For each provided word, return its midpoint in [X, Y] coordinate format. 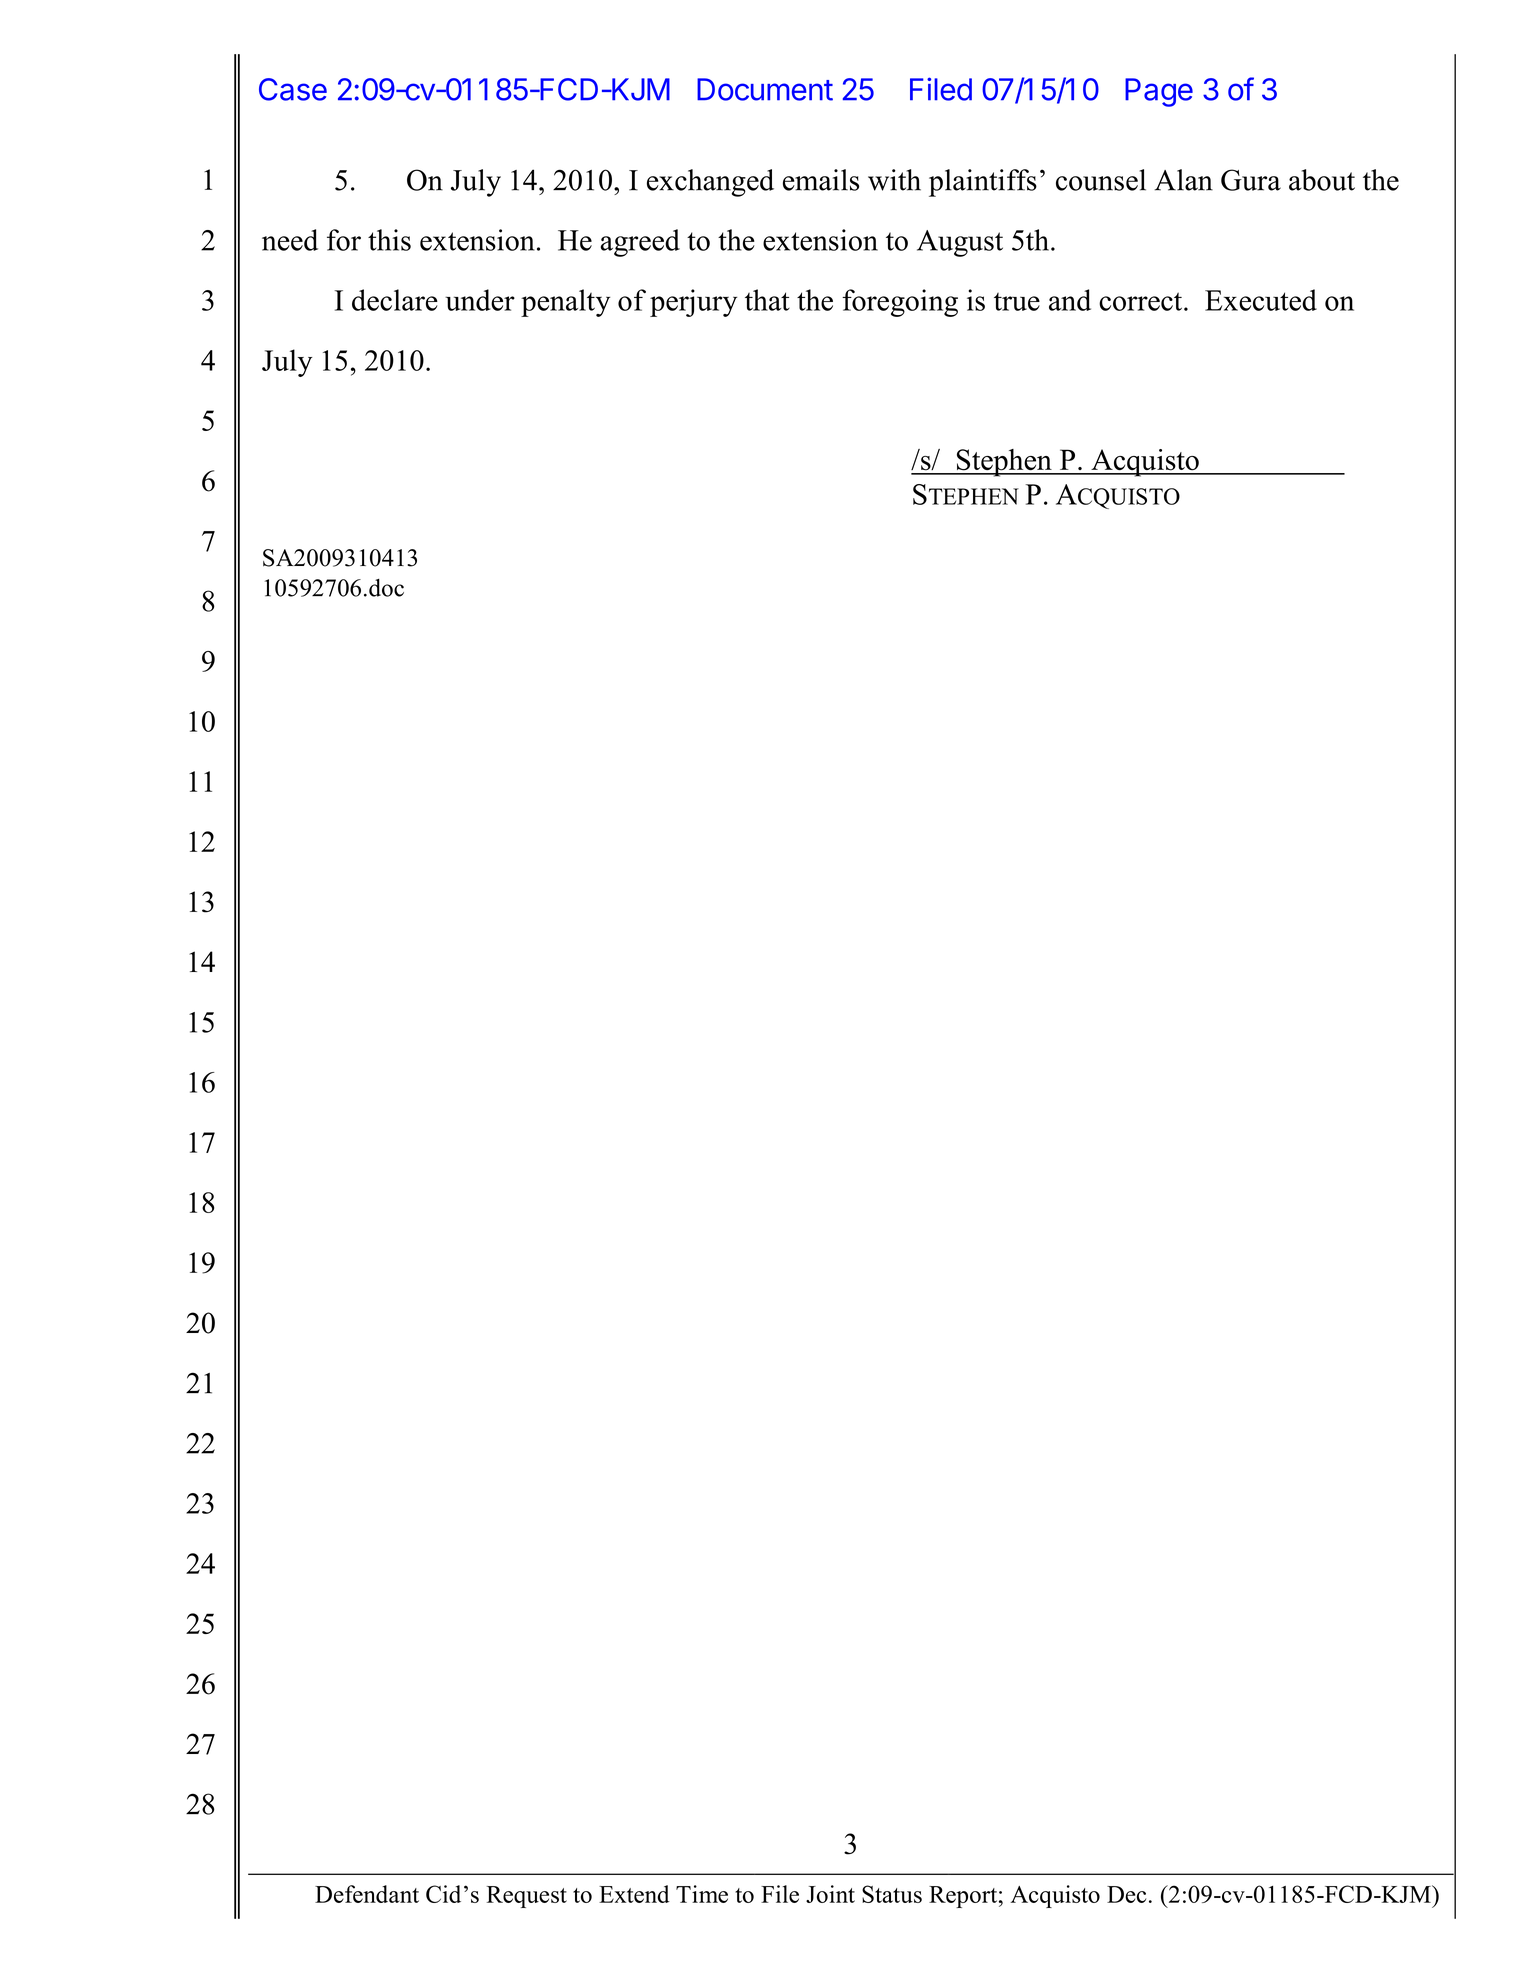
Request [527, 1897]
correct [1142, 301]
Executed [1261, 300]
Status [892, 1894]
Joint [830, 1894]
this [389, 240]
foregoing [900, 303]
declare [395, 300]
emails [821, 180]
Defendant [367, 1894]
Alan [1184, 180]
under [480, 300]
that [767, 300]
